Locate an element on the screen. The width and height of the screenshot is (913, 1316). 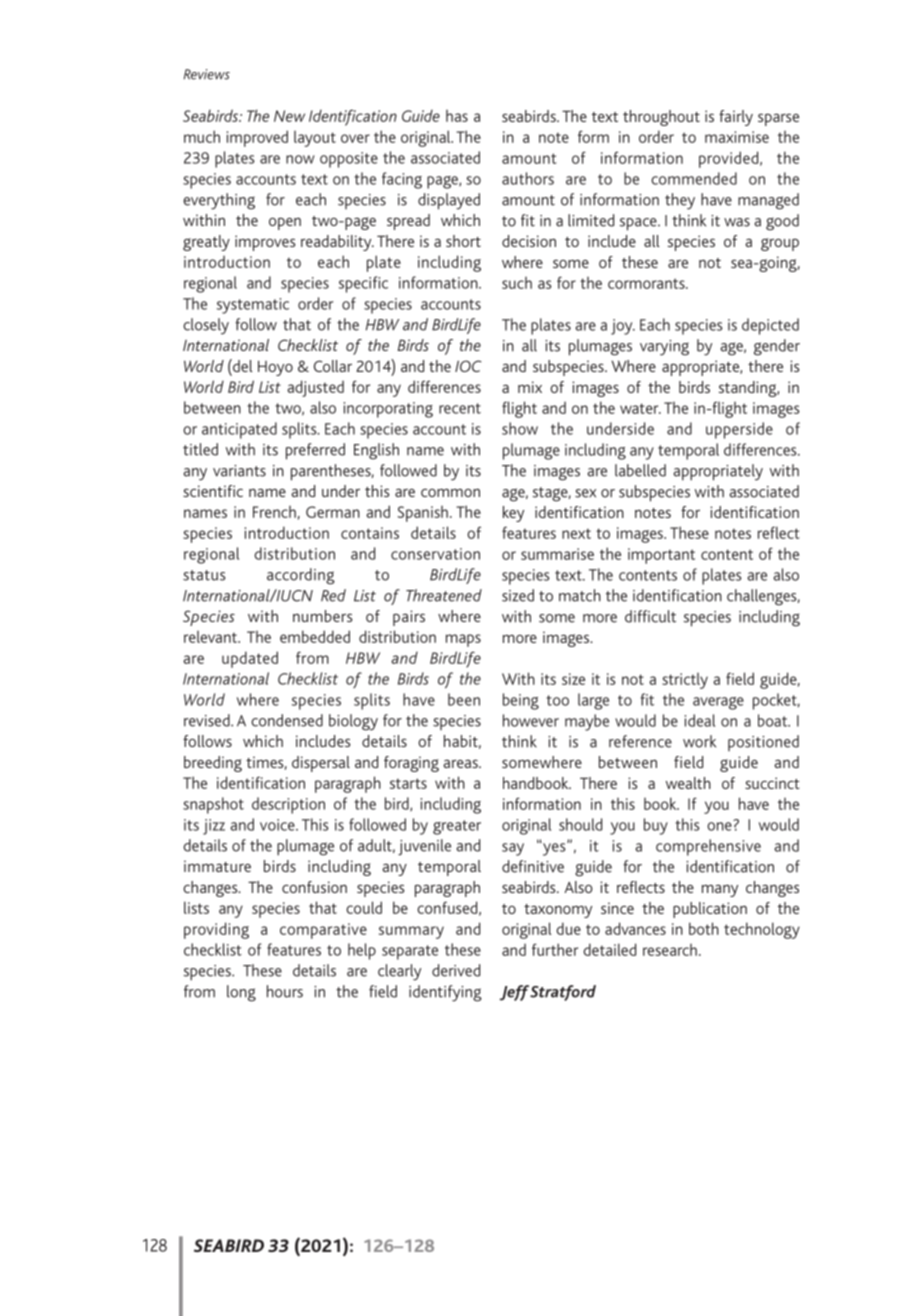
French is located at coordinates (274, 512).
